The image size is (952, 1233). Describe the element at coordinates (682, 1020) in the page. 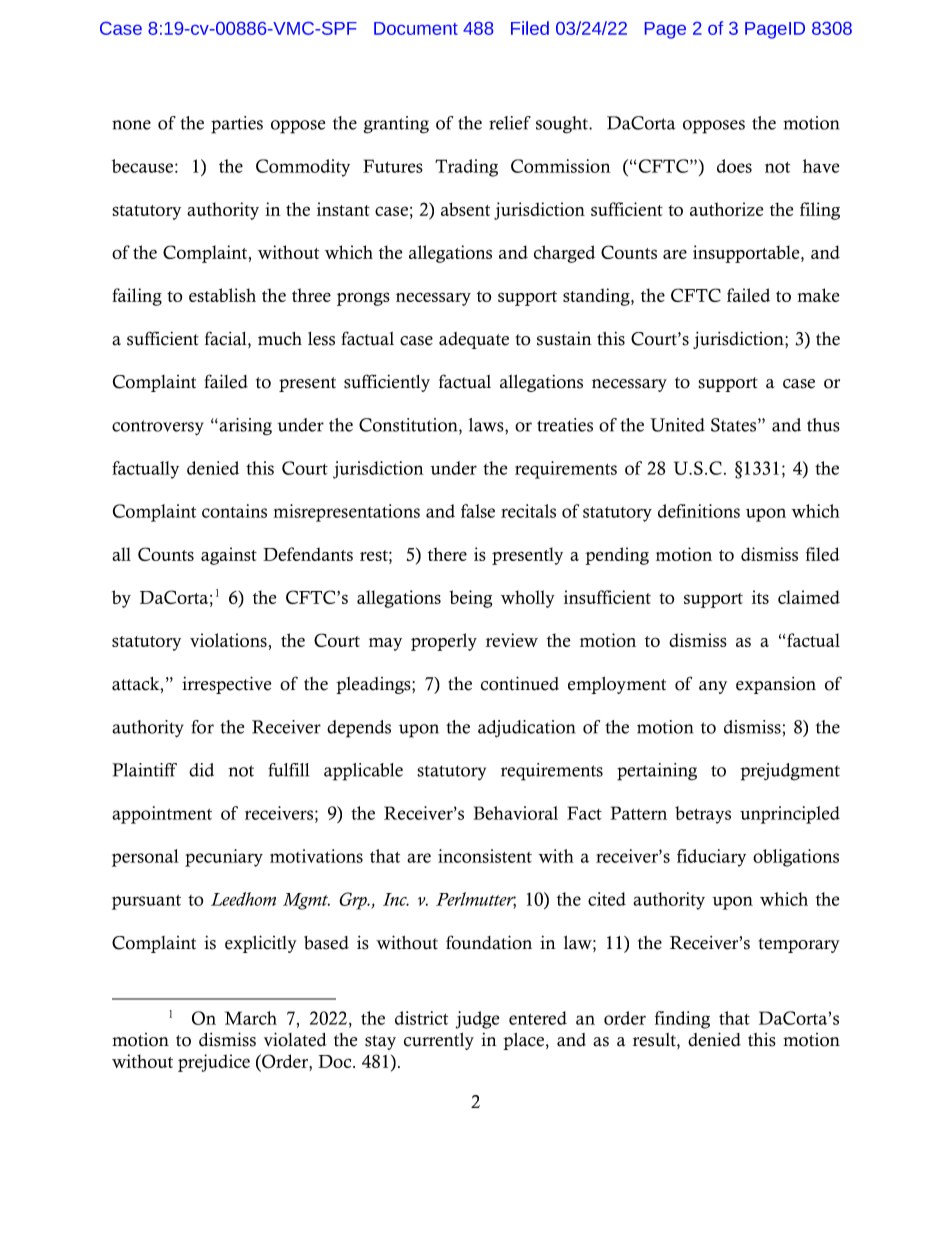

I see `finding` at that location.
